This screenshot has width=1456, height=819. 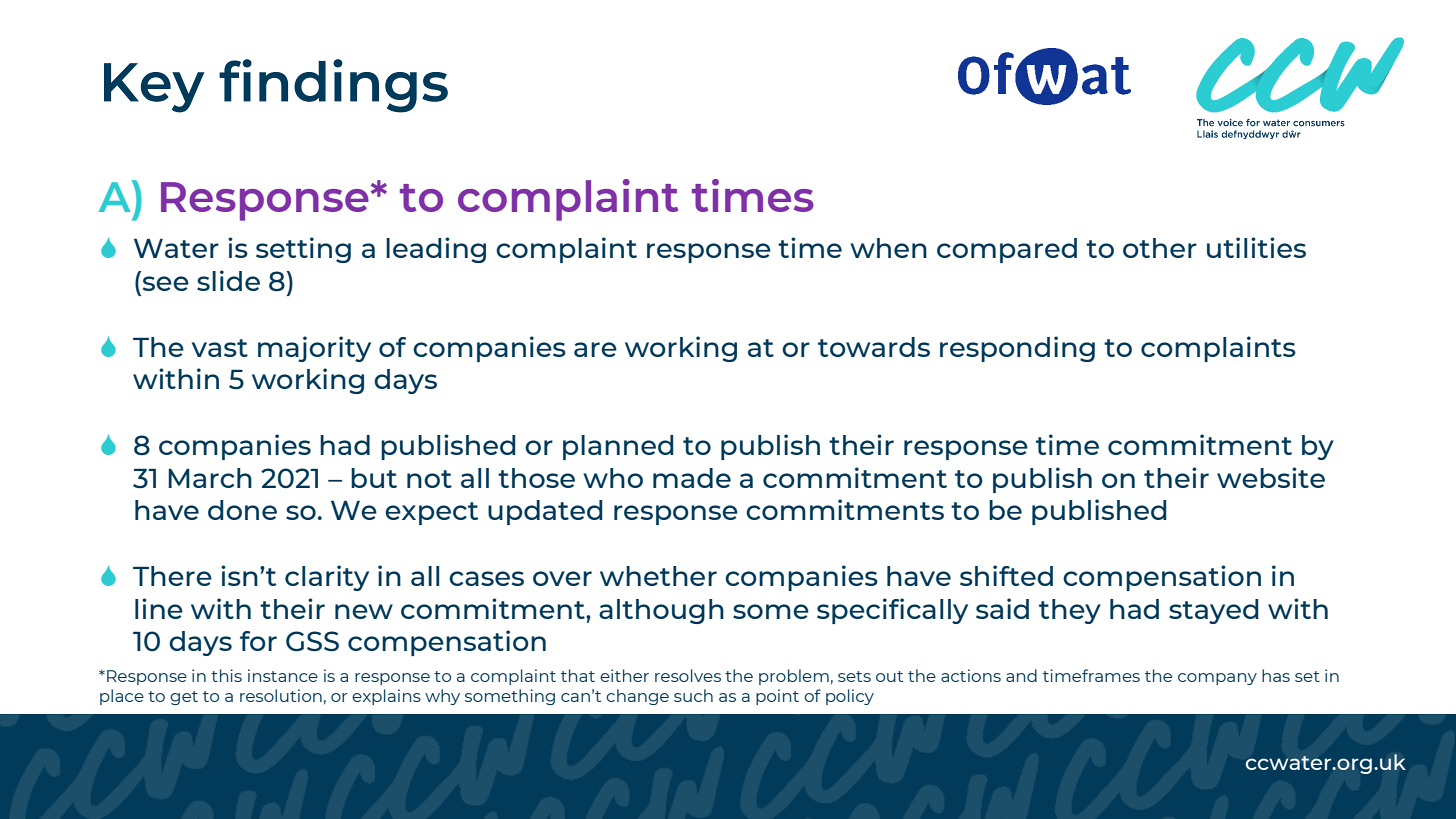 What do you see at coordinates (874, 347) in the screenshot?
I see `towards` at bounding box center [874, 347].
